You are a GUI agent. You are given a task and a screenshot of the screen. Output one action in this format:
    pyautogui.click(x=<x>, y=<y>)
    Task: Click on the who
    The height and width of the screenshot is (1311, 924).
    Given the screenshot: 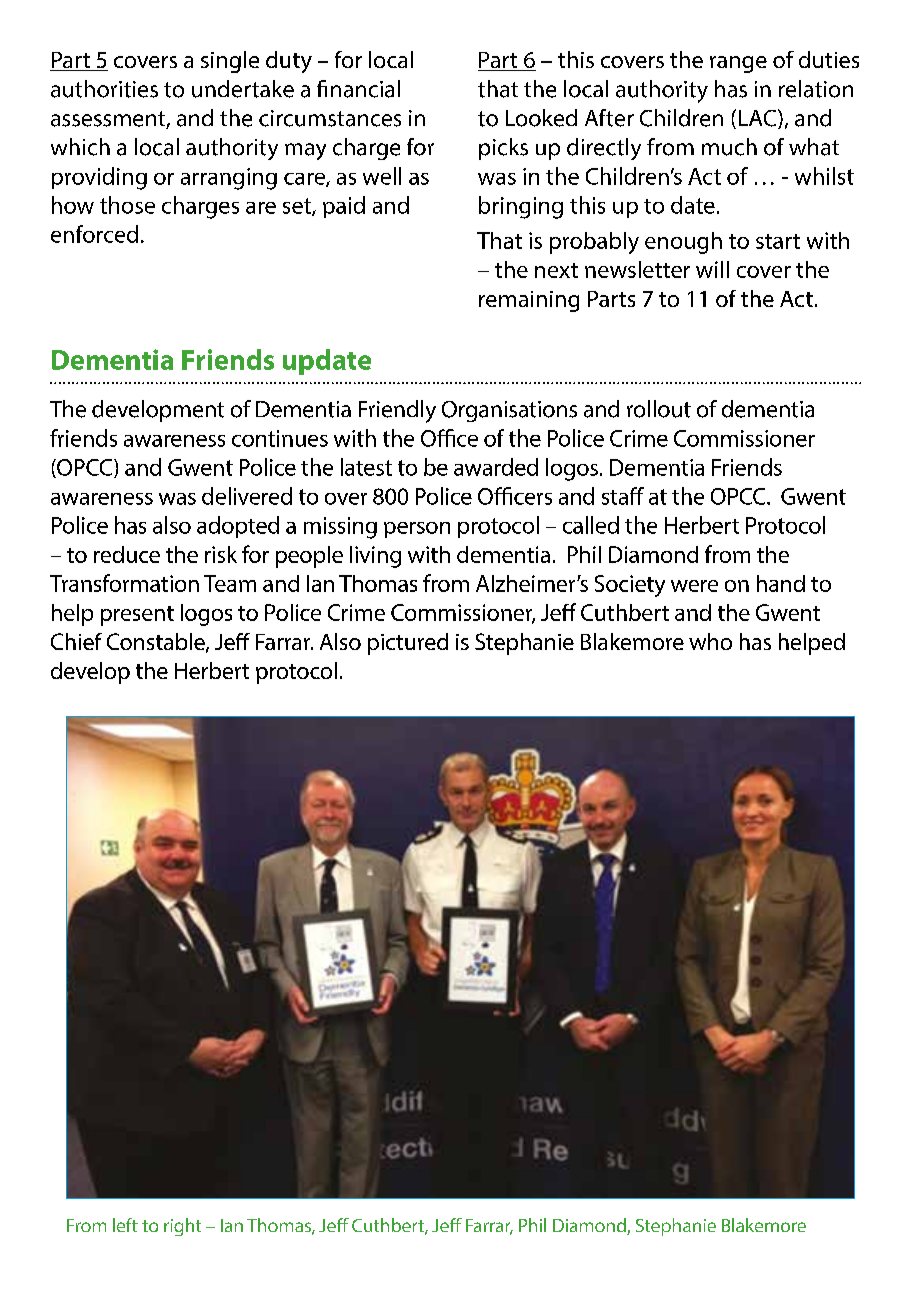 What is the action you would take?
    pyautogui.click(x=710, y=641)
